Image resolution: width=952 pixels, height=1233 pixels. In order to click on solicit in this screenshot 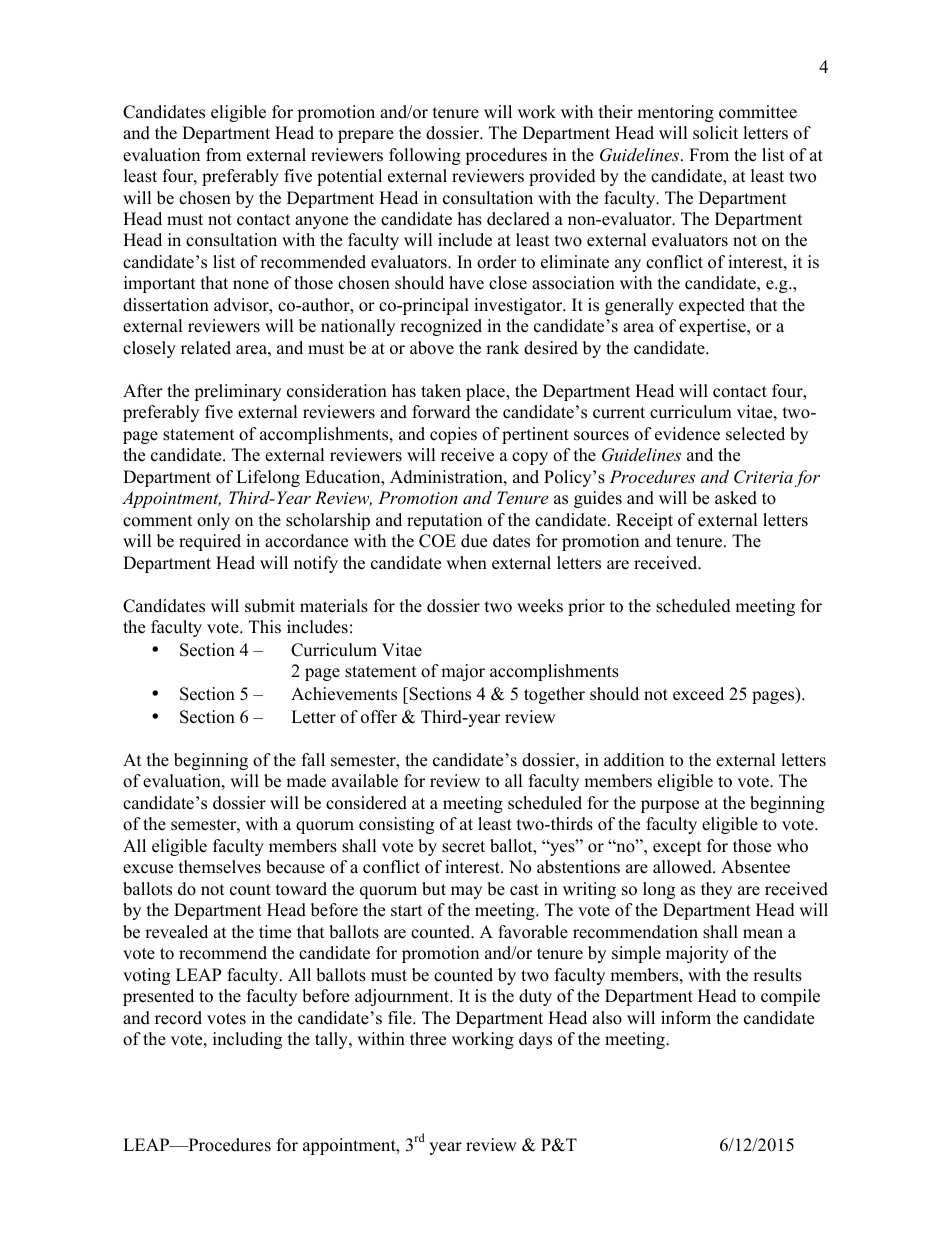, I will do `click(715, 133)`.
